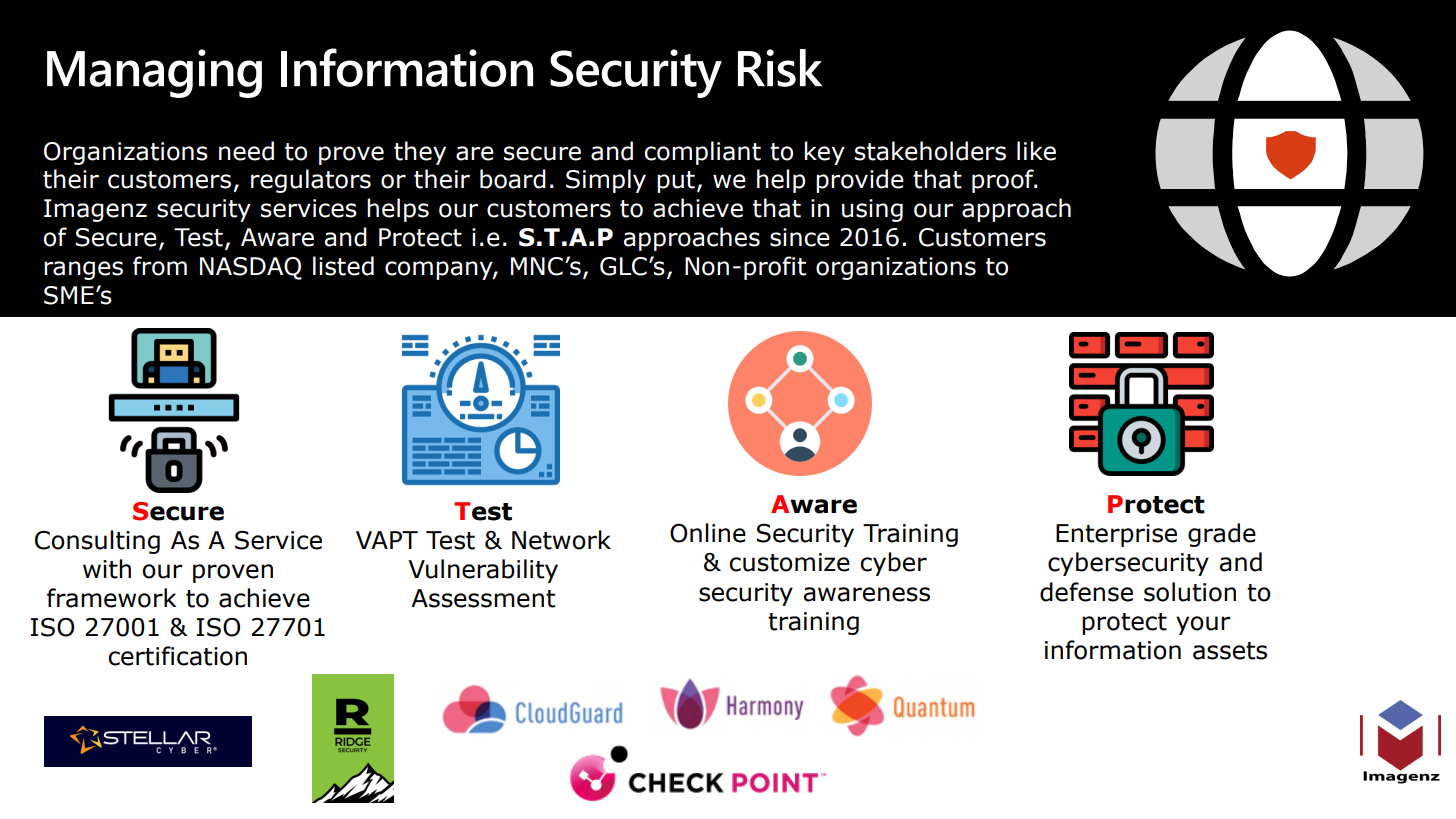  What do you see at coordinates (177, 656) in the page?
I see `certification` at bounding box center [177, 656].
